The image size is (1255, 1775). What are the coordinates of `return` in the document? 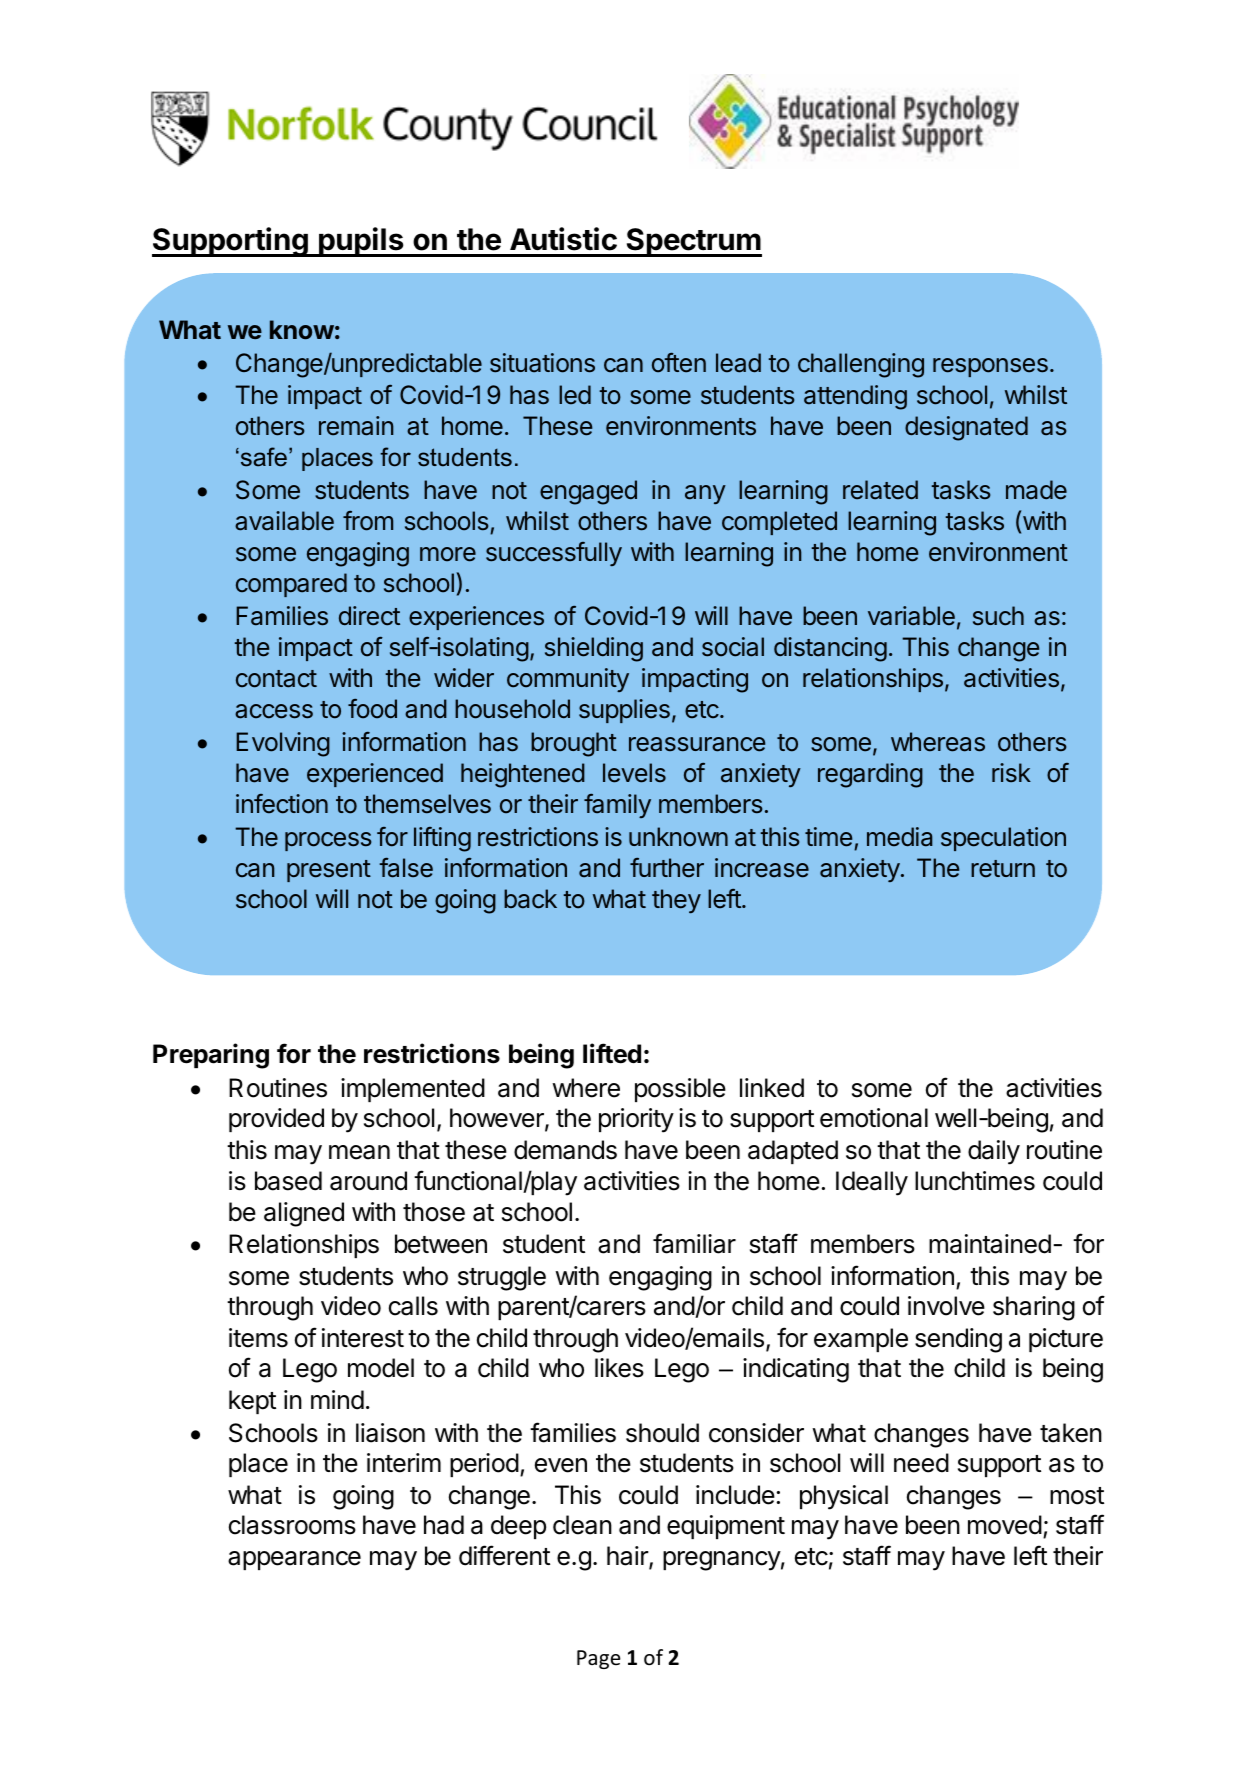 It's located at (1003, 869).
